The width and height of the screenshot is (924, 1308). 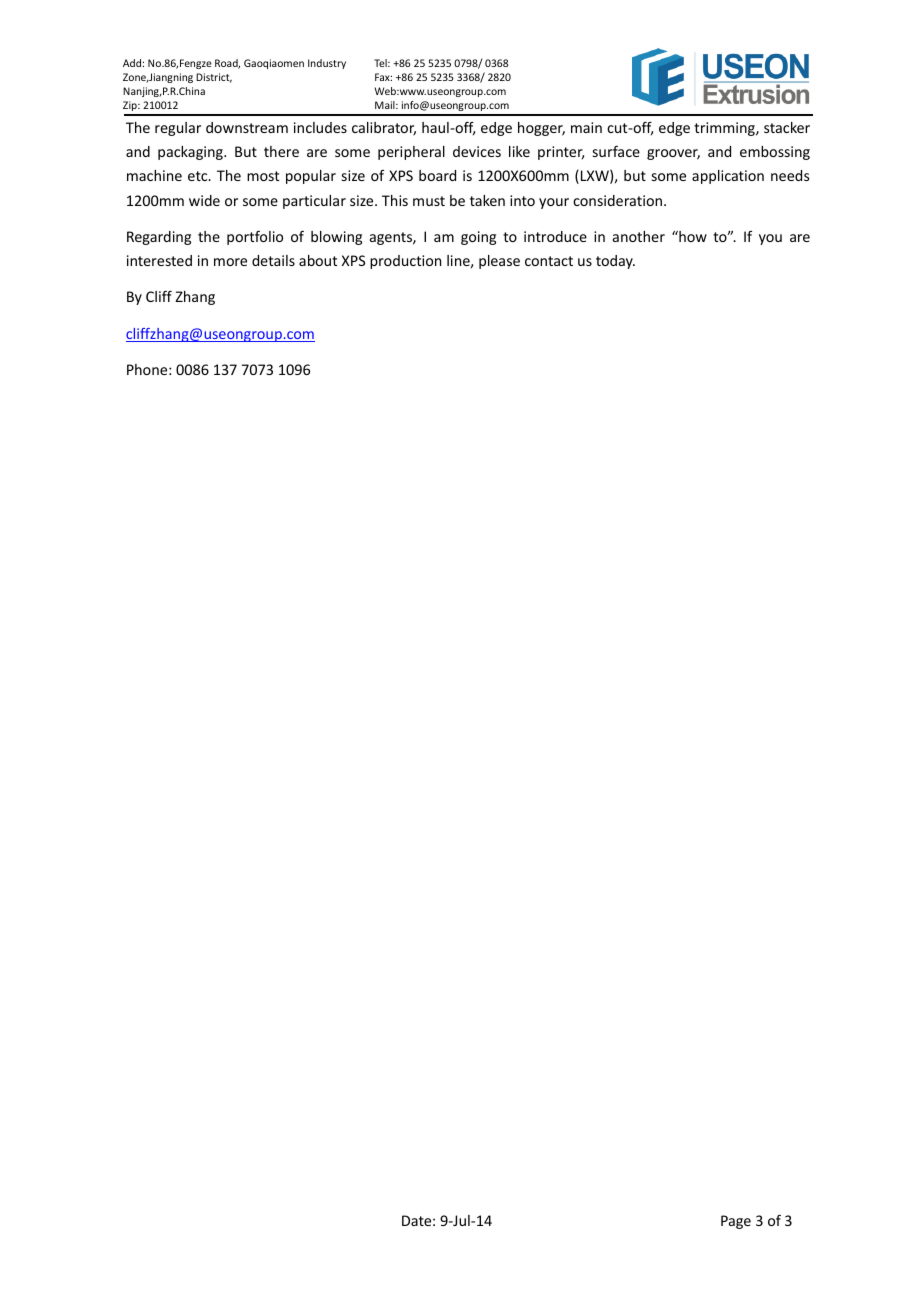 I want to click on production, so click(x=405, y=262).
